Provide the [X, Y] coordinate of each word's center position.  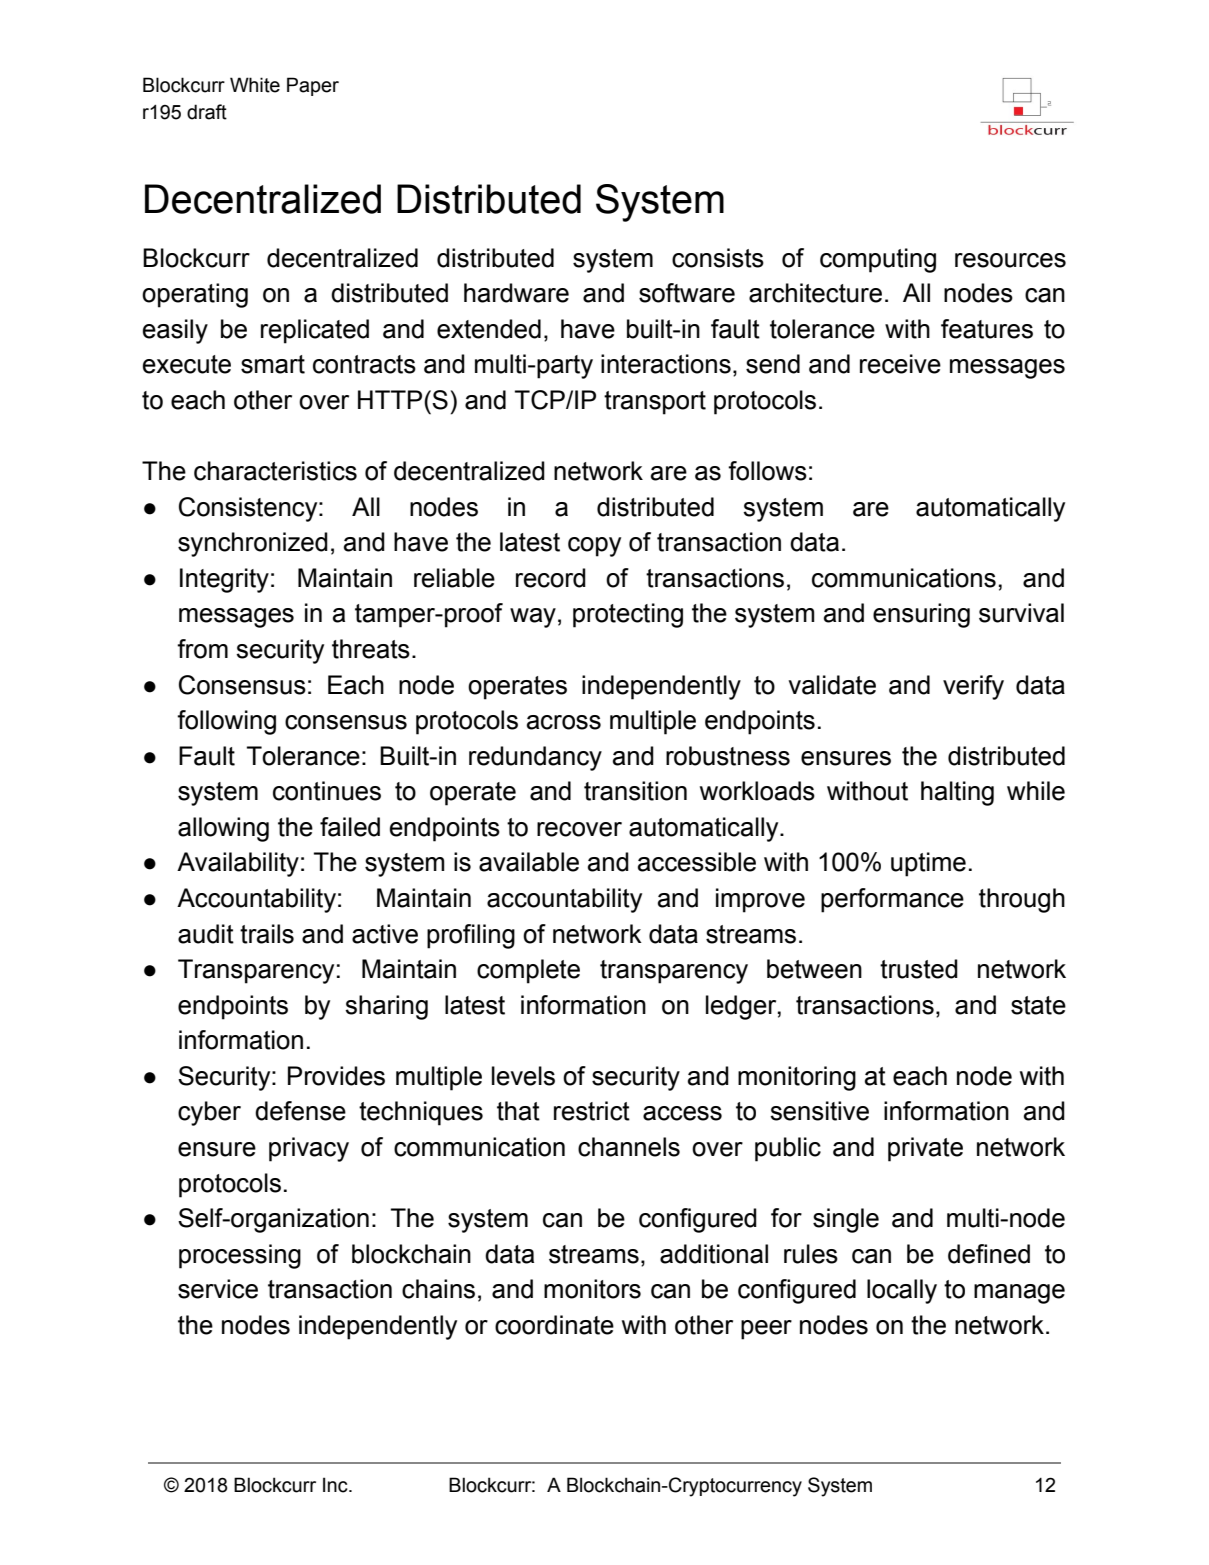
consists [718, 258]
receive [900, 364]
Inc [336, 1485]
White [255, 85]
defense [300, 1111]
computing [878, 260]
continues [327, 791]
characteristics [275, 471]
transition [635, 791]
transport [655, 403]
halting [957, 793]
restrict [592, 1111]
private [925, 1149]
